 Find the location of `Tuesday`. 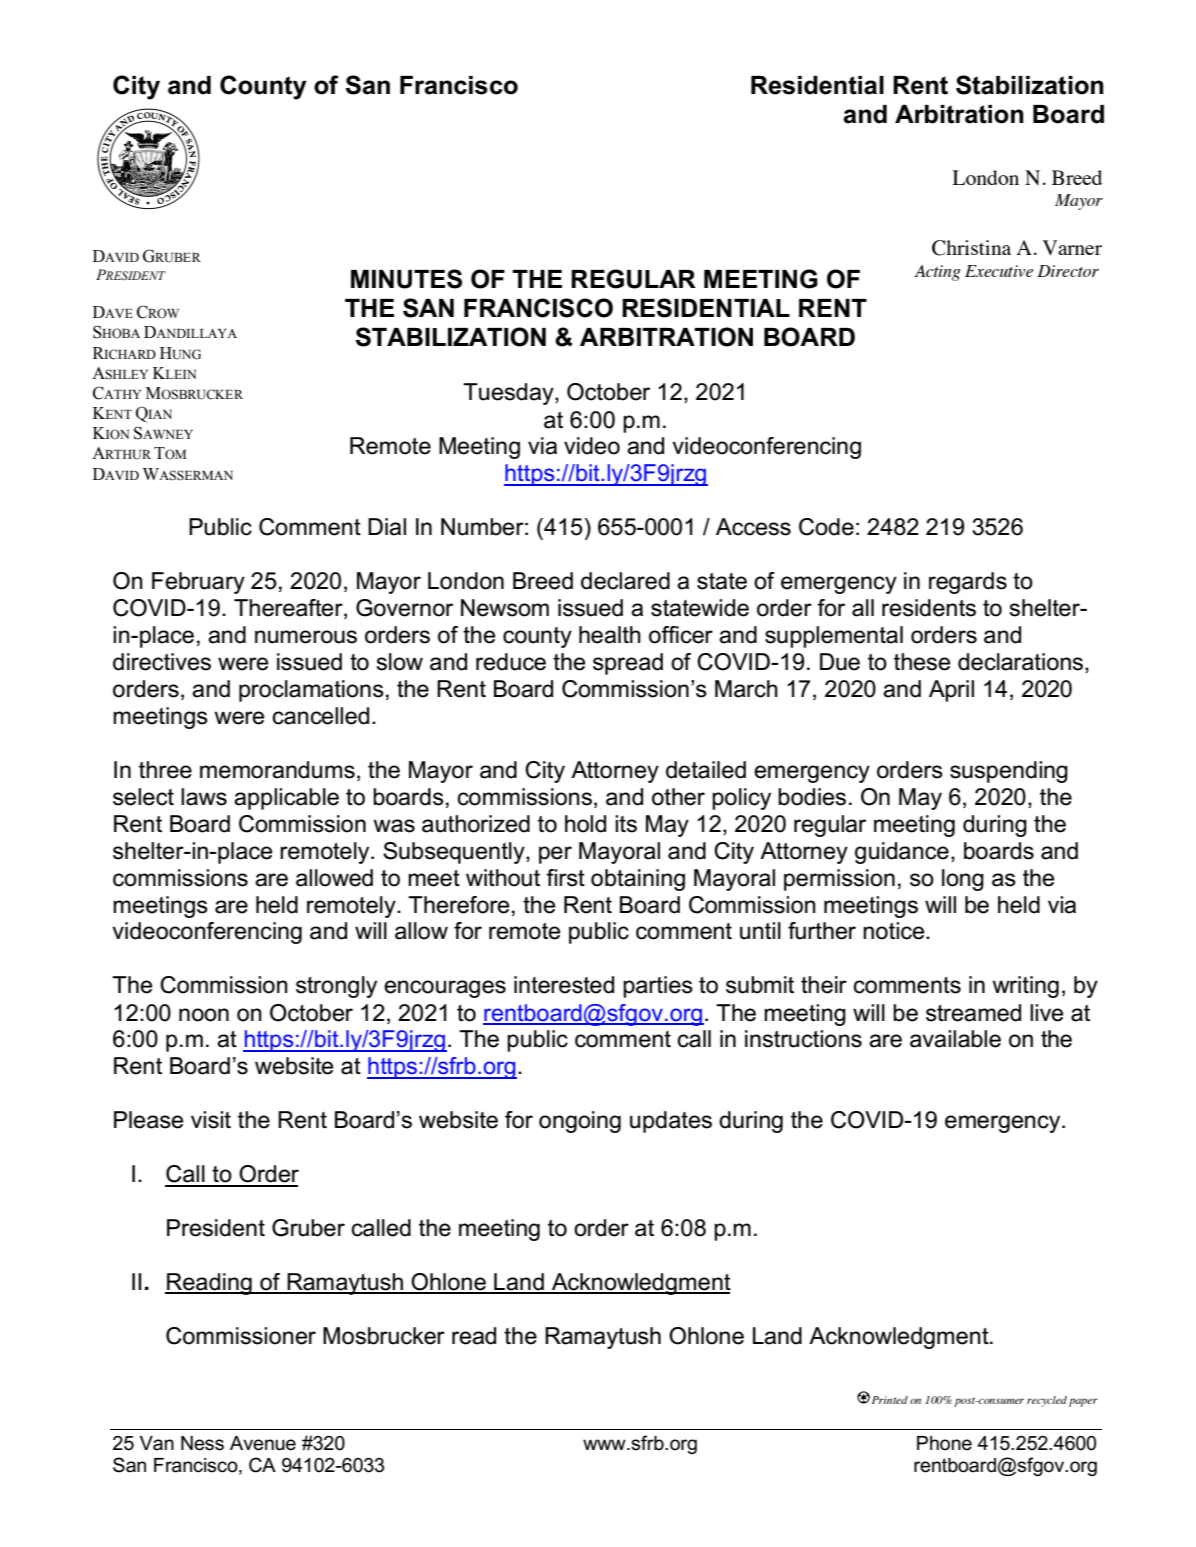

Tuesday is located at coordinates (509, 394).
